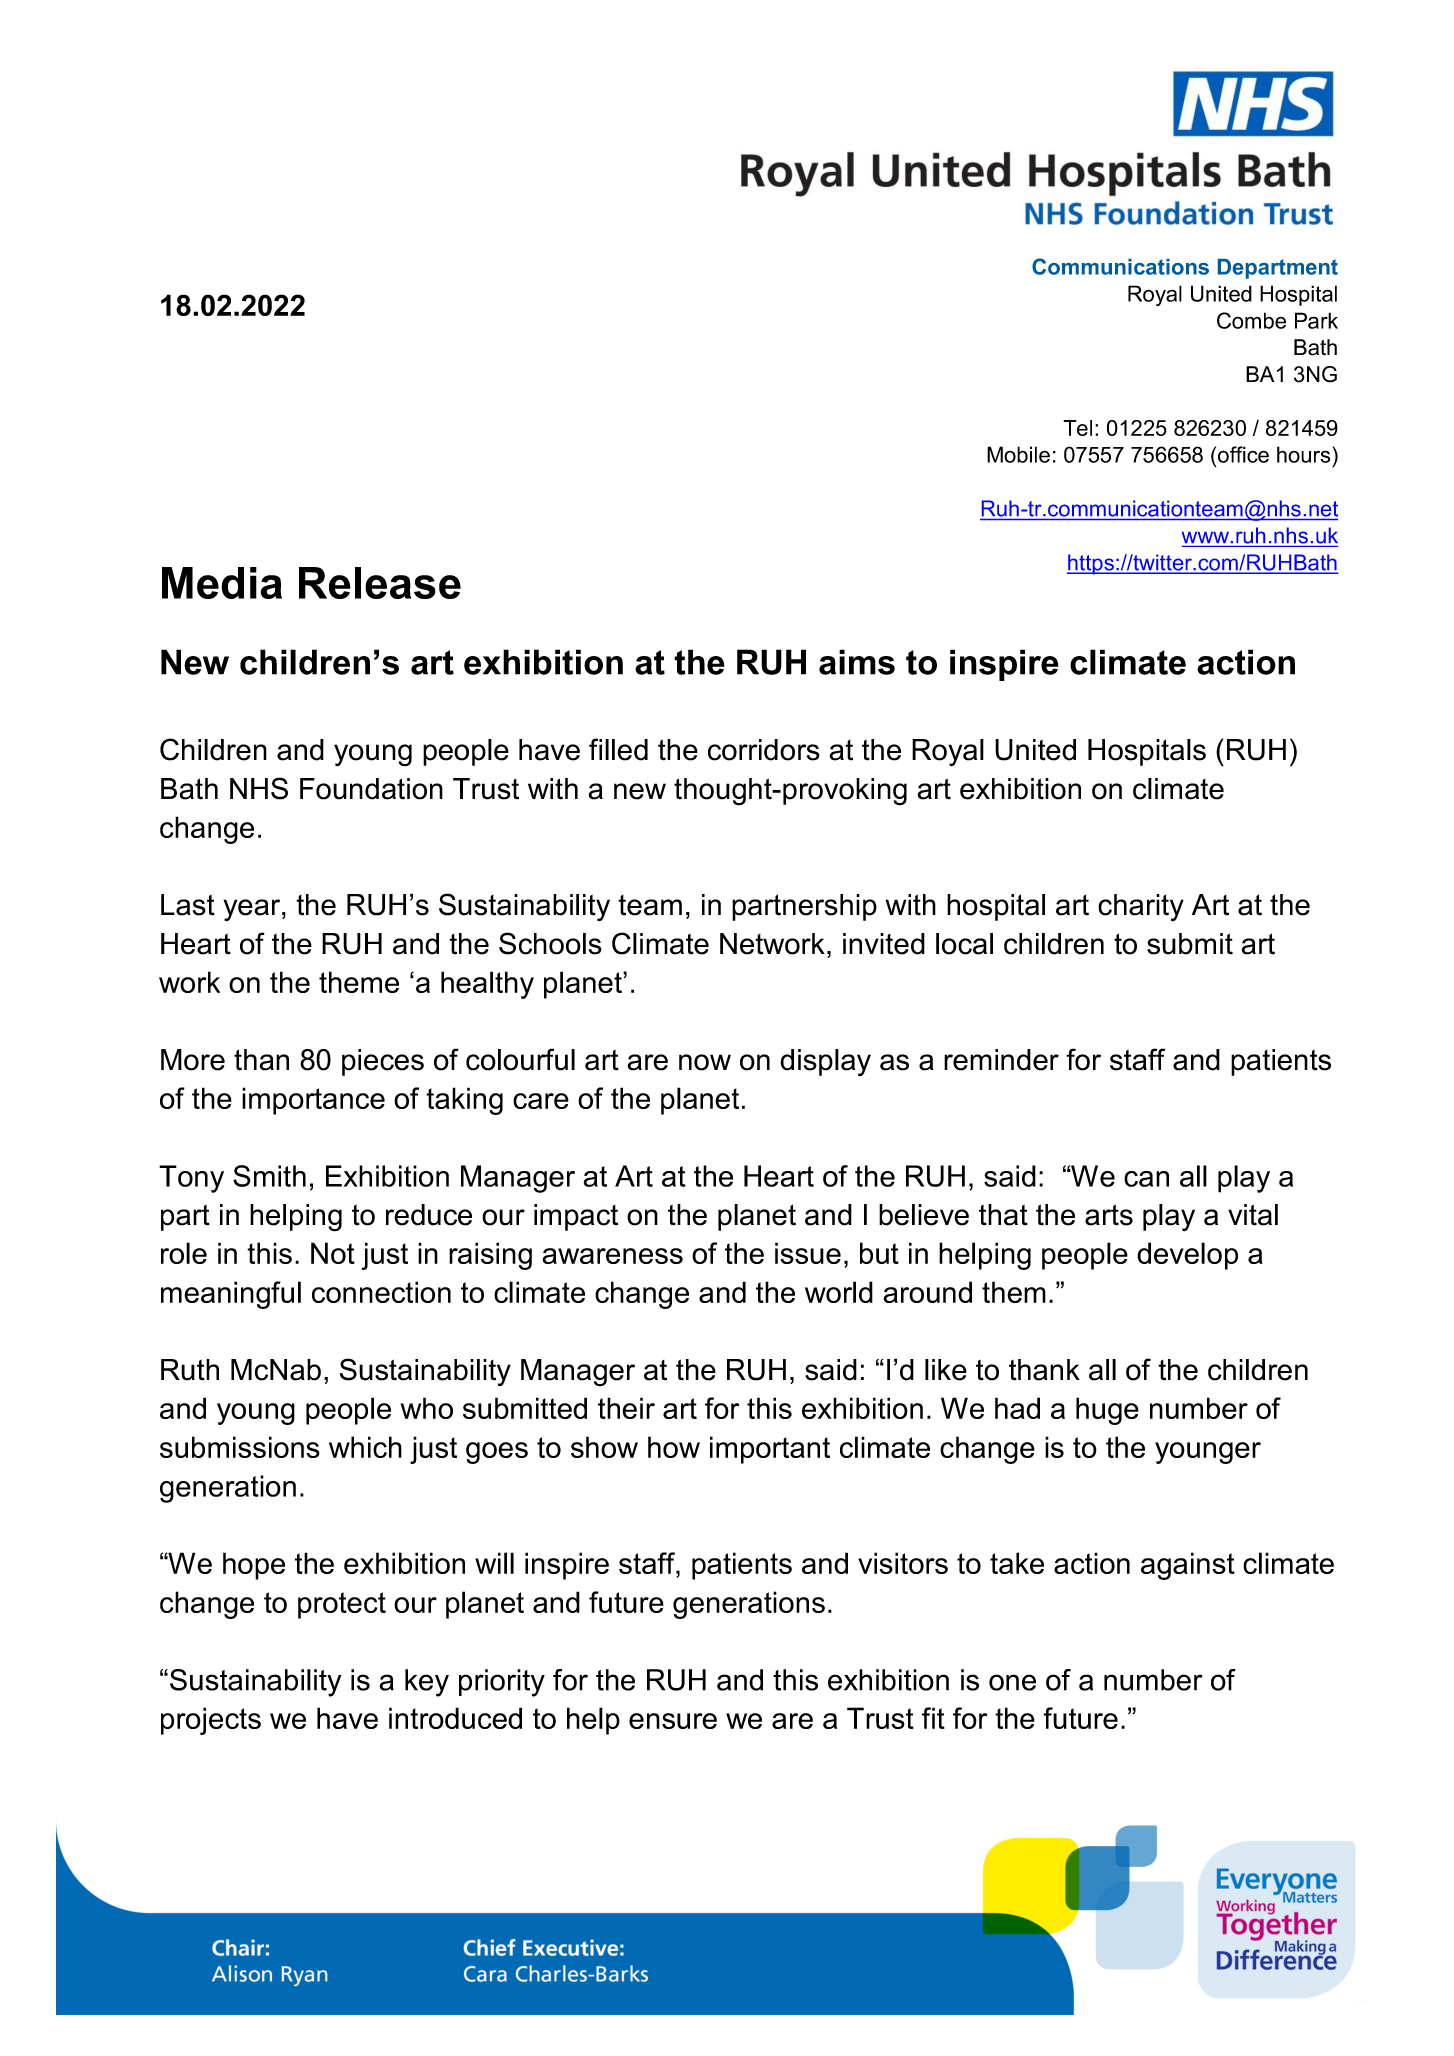 The height and width of the image is (2056, 1454). Describe the element at coordinates (380, 583) in the image. I see `Release` at that location.
